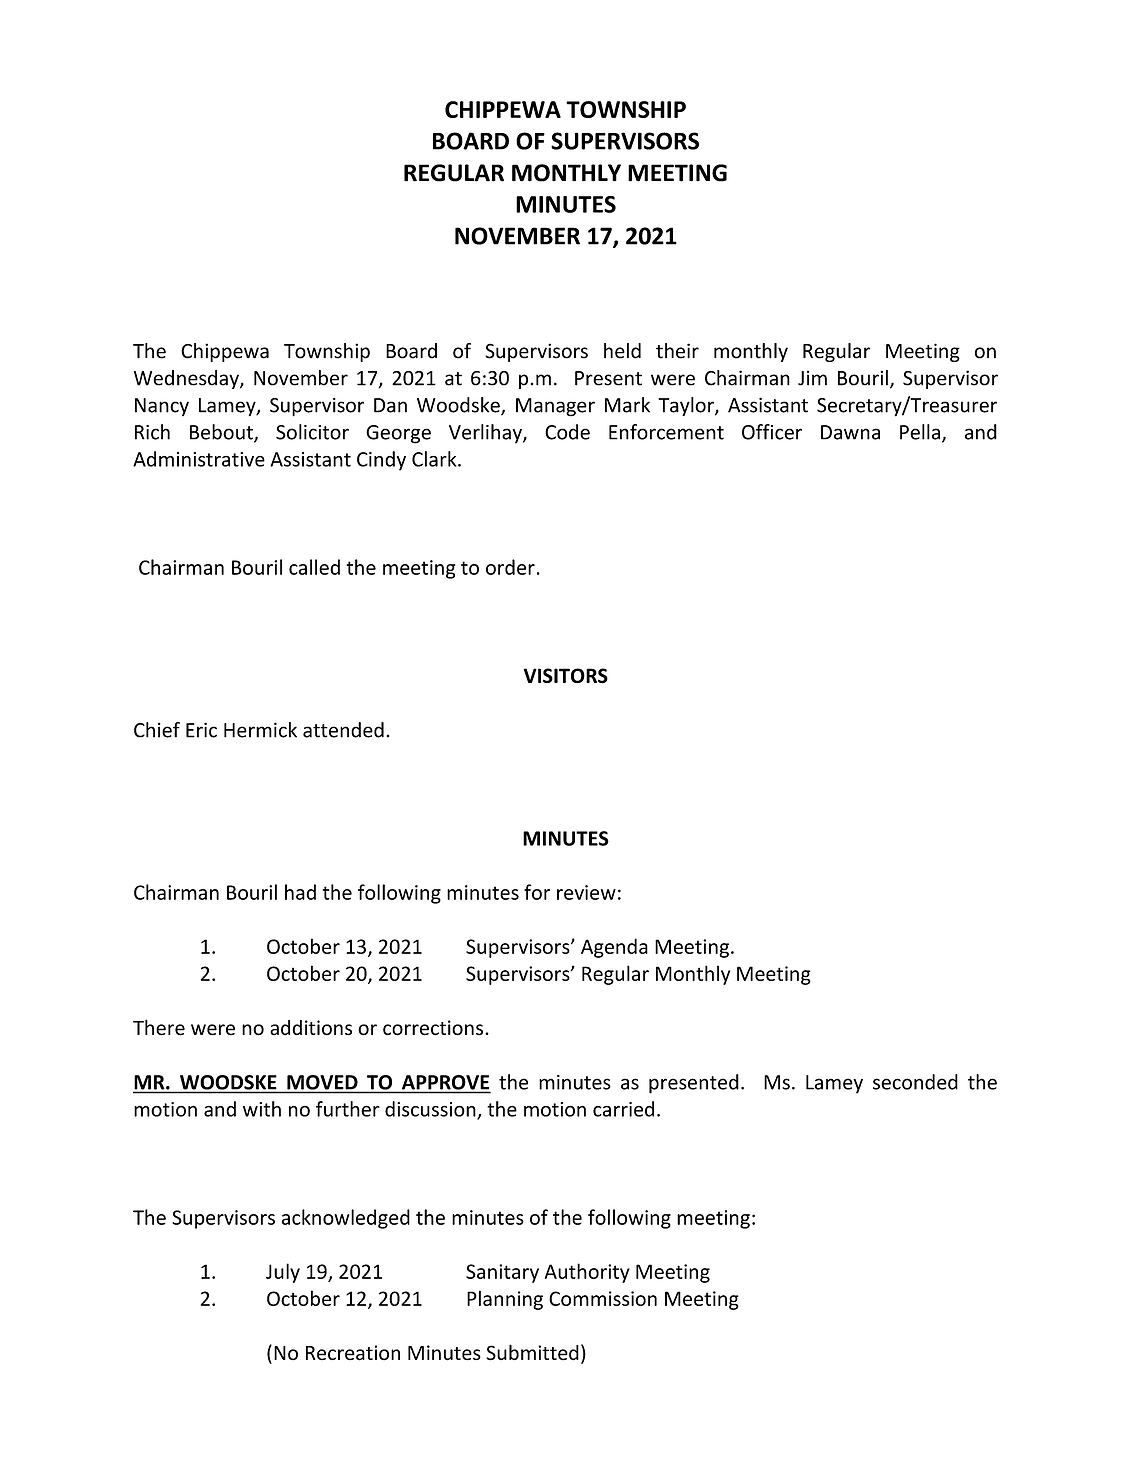  I want to click on had, so click(300, 892).
